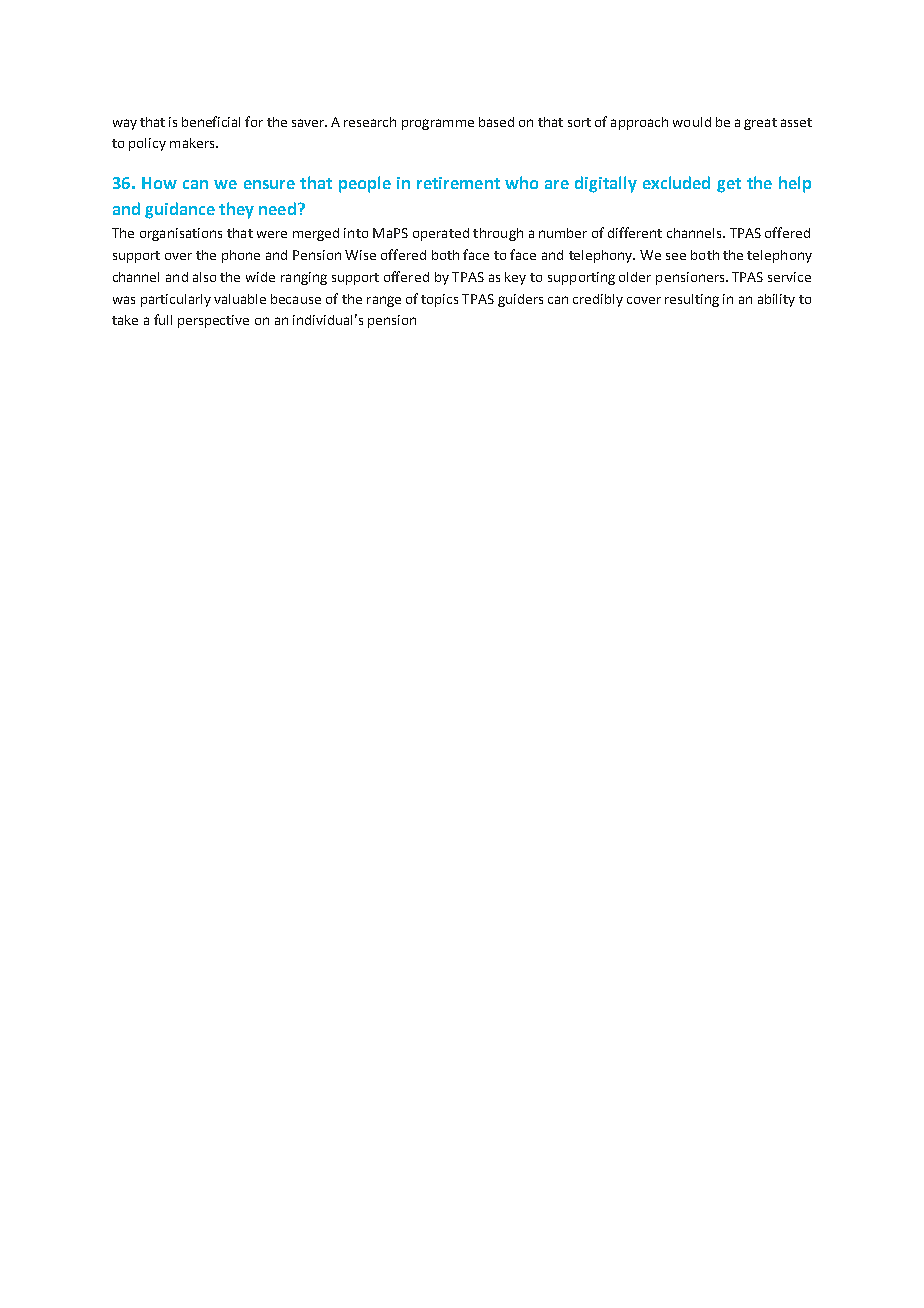  What do you see at coordinates (181, 234) in the screenshot?
I see `organisations` at bounding box center [181, 234].
